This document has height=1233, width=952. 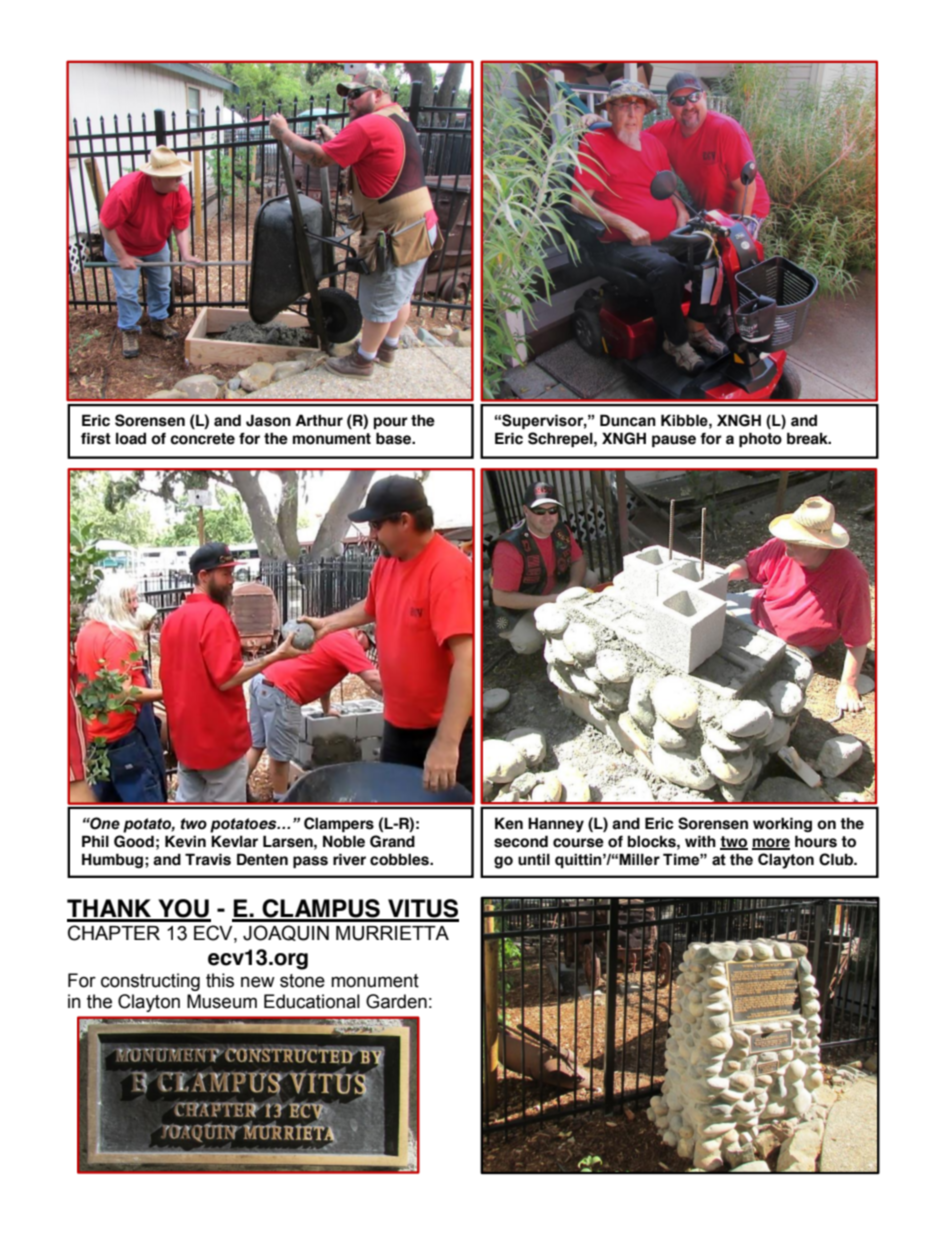 What do you see at coordinates (837, 859) in the document?
I see `Club` at bounding box center [837, 859].
